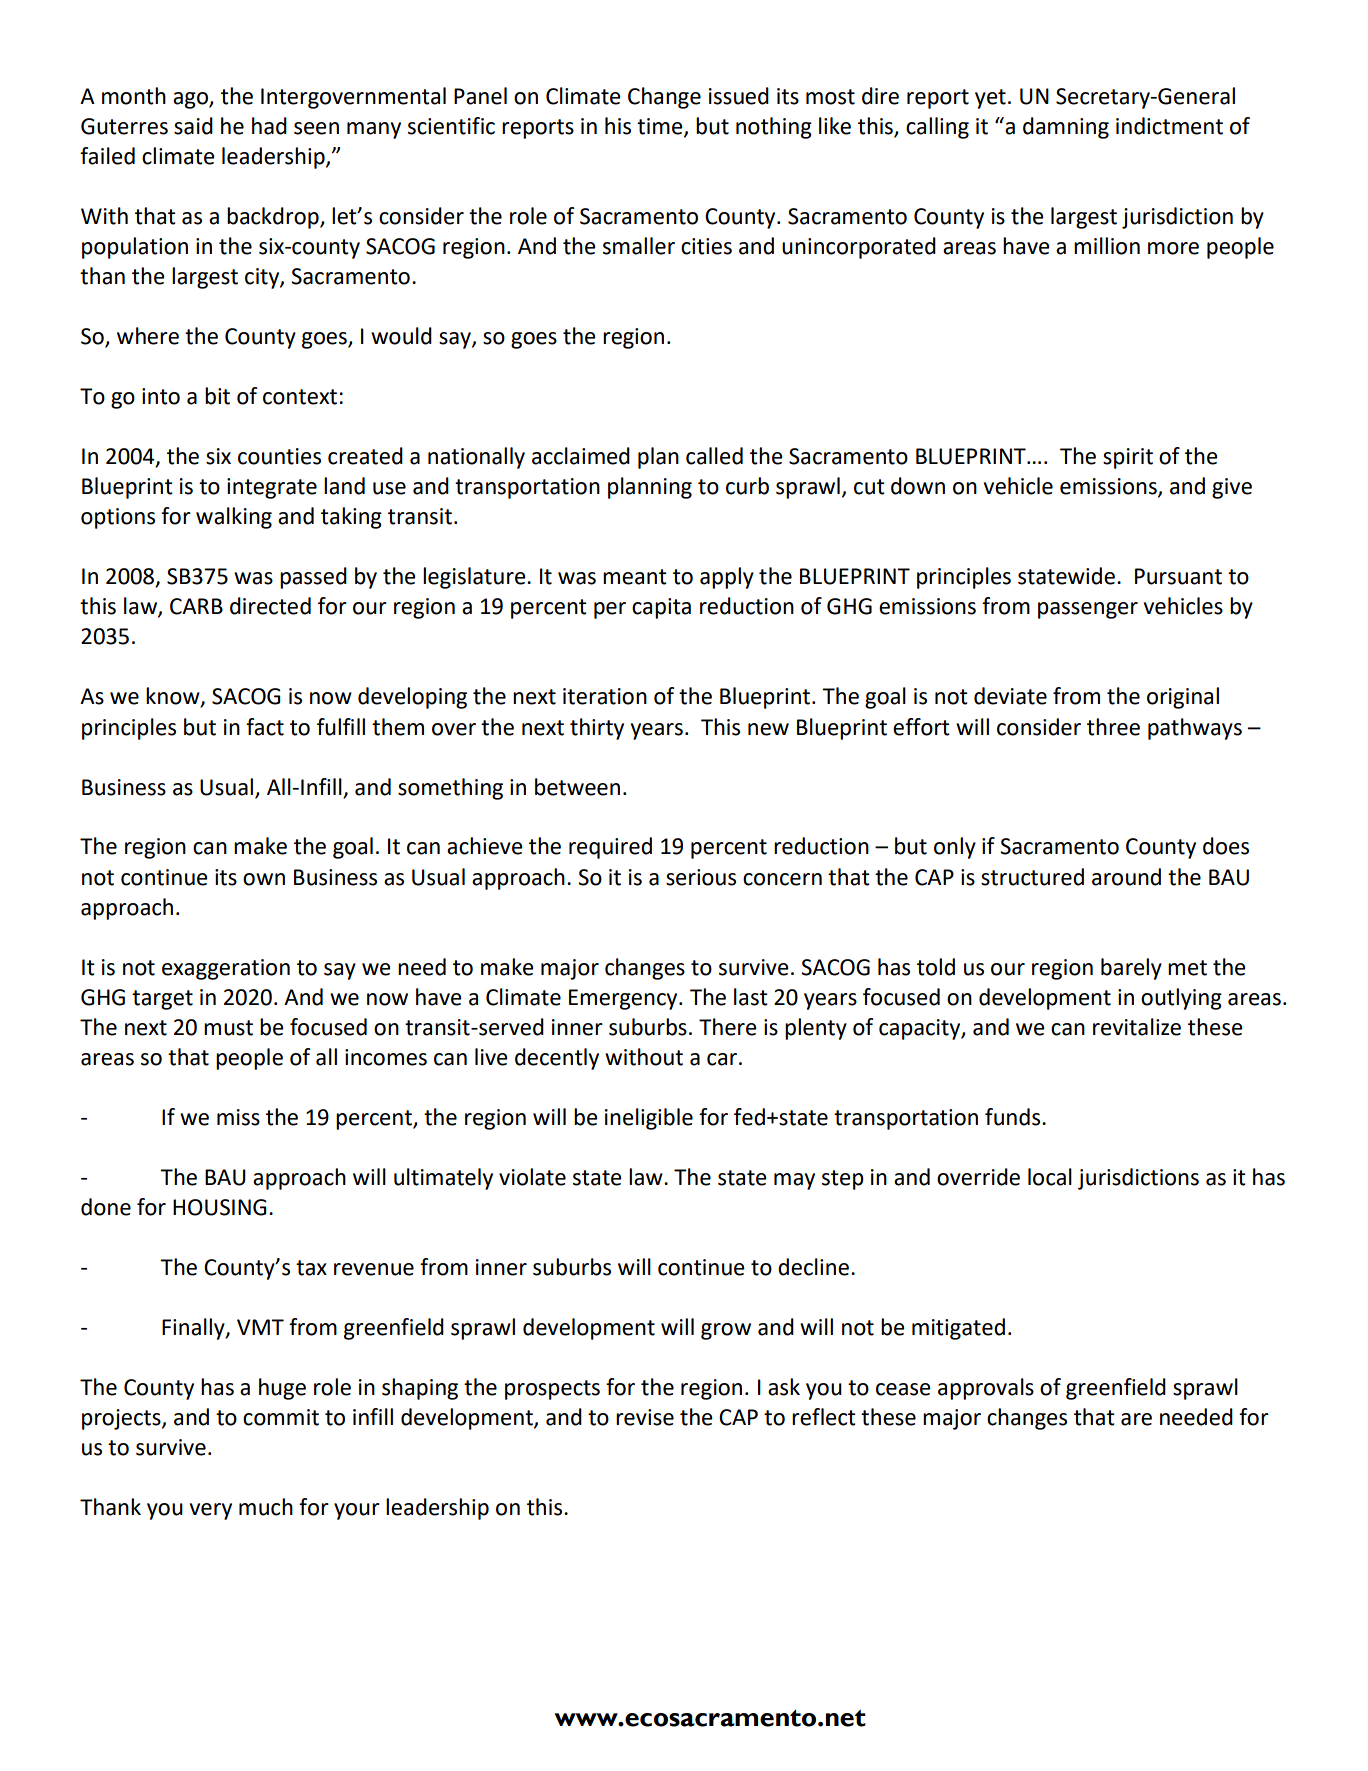 This page has height=1771, width=1368. I want to click on CARB, so click(196, 606).
